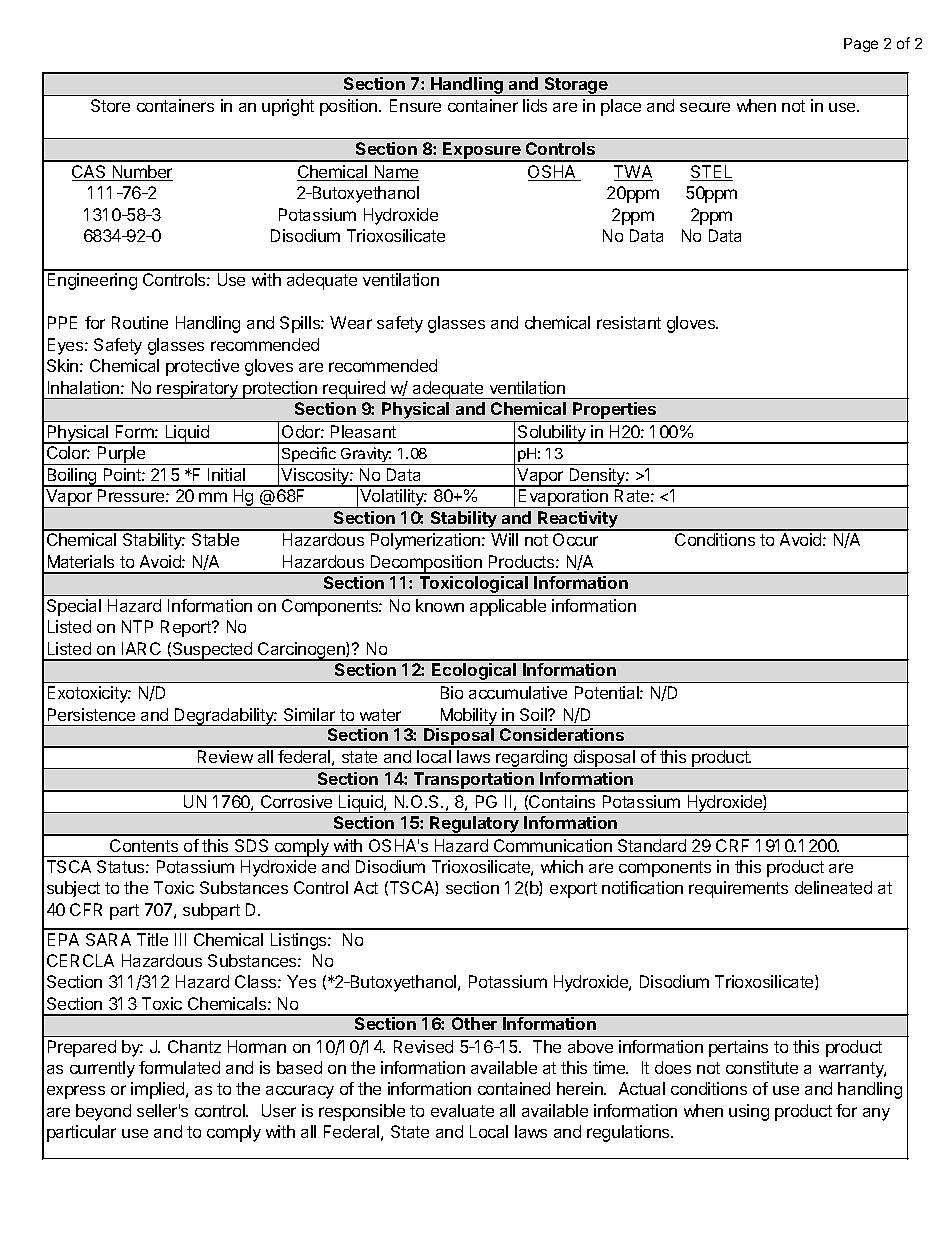 This screenshot has width=952, height=1233. What do you see at coordinates (137, 626) in the screenshot?
I see `NTP` at bounding box center [137, 626].
